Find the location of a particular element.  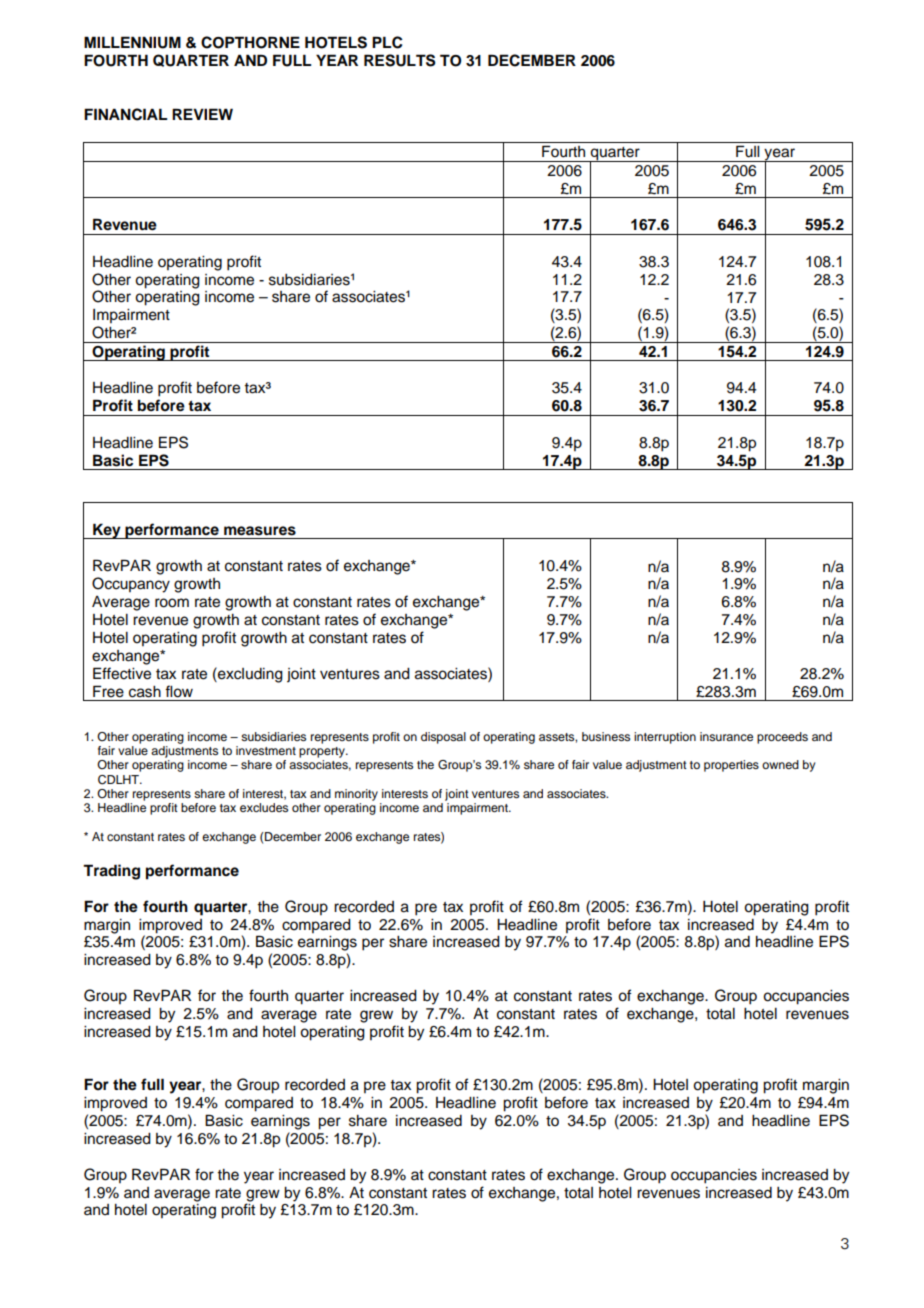

REVIEW is located at coordinates (202, 114).
